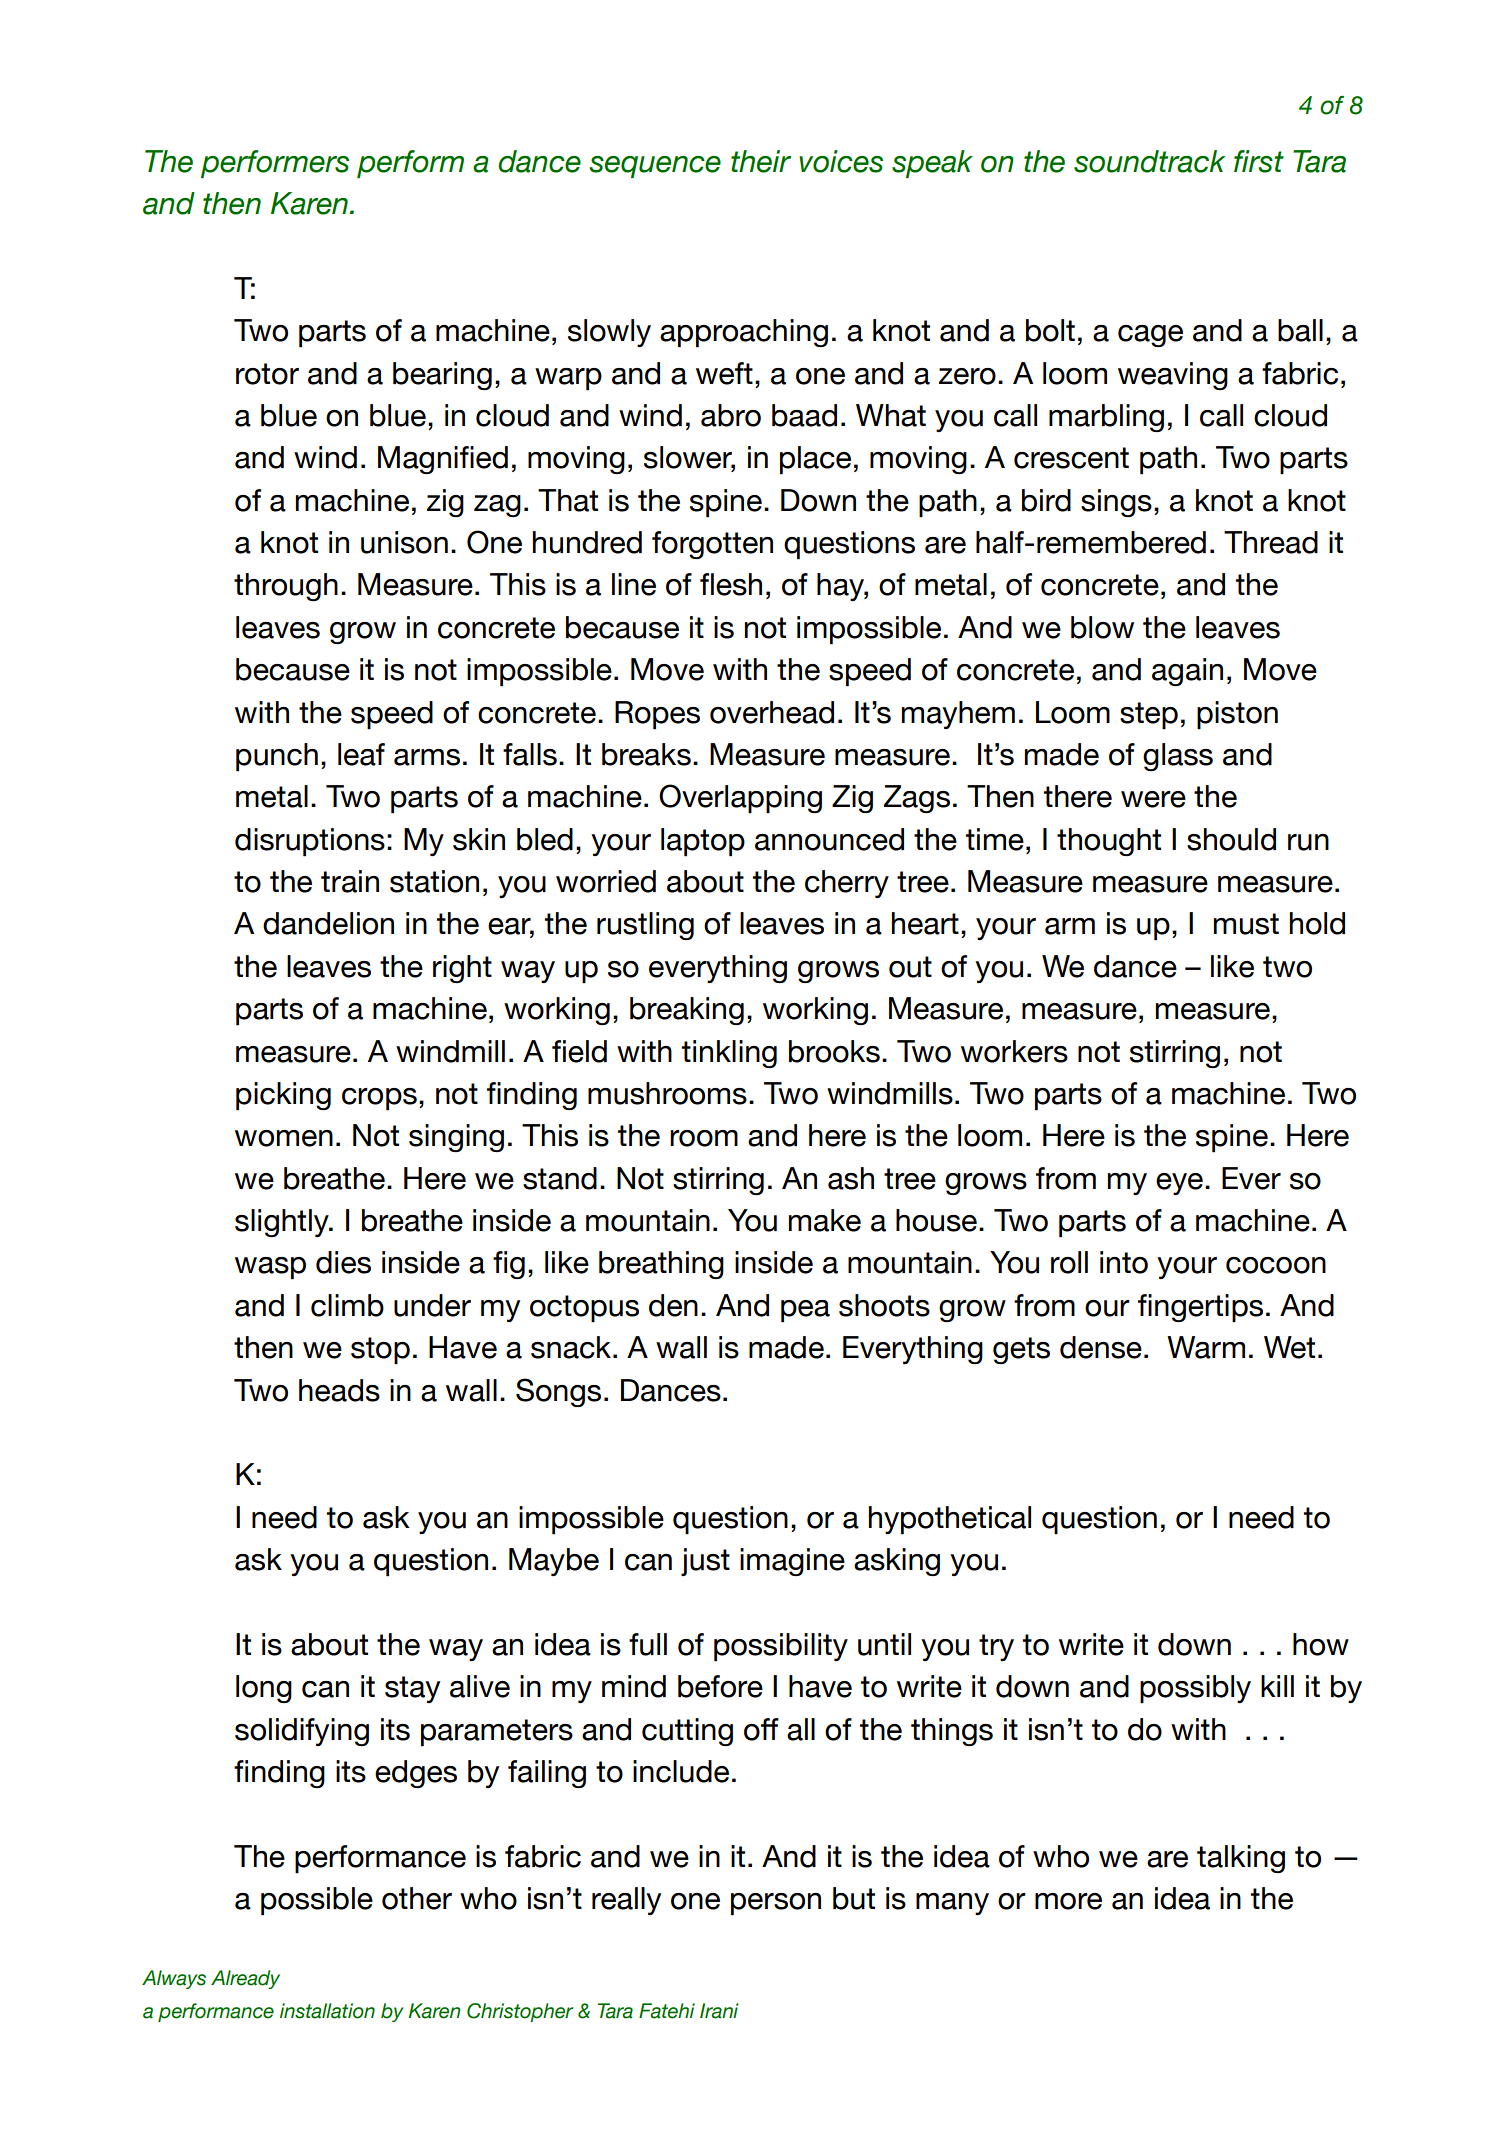 The height and width of the page is (2132, 1507). I want to click on installation, so click(327, 2011).
